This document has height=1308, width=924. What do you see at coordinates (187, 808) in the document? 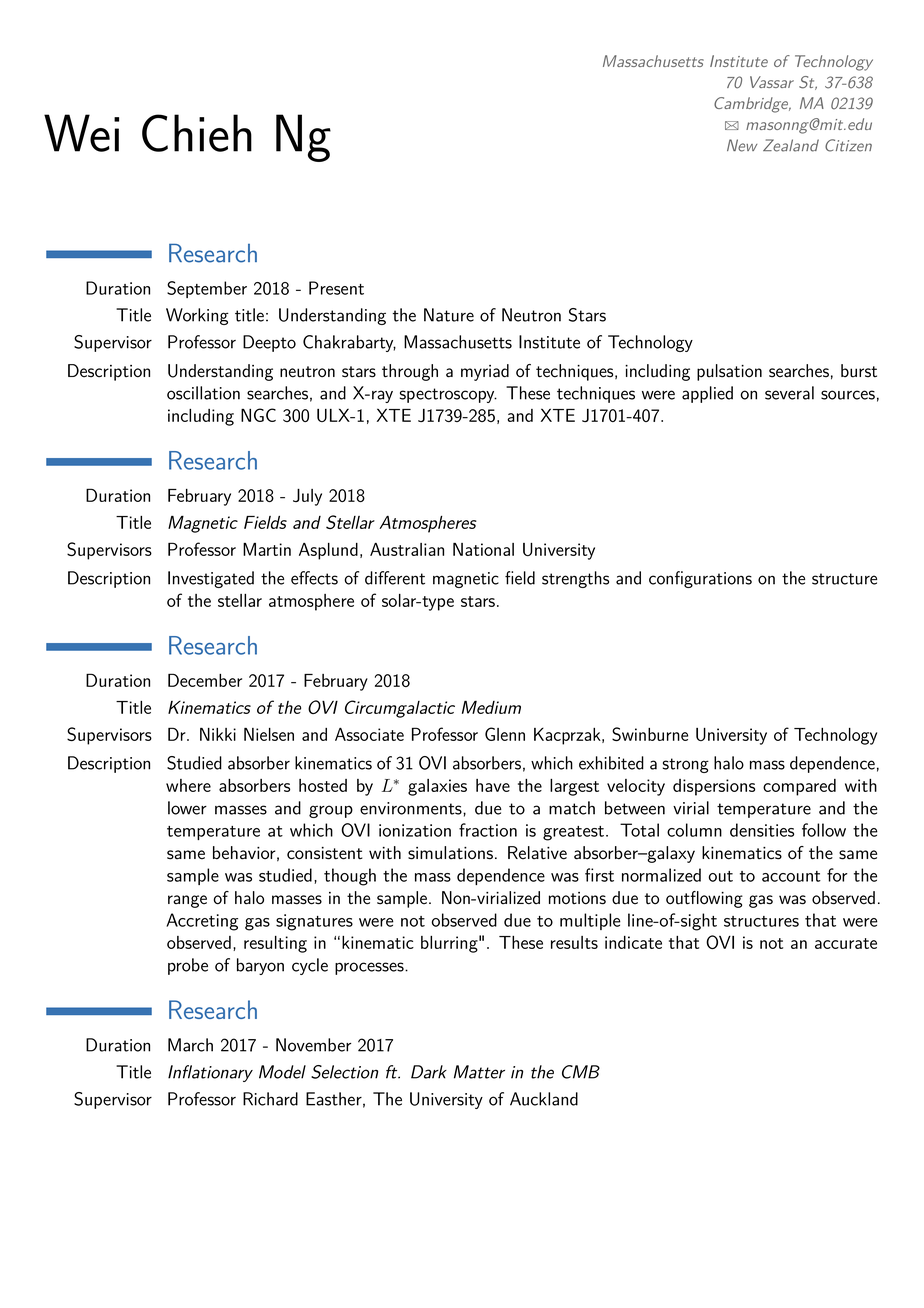
I see `lower` at bounding box center [187, 808].
